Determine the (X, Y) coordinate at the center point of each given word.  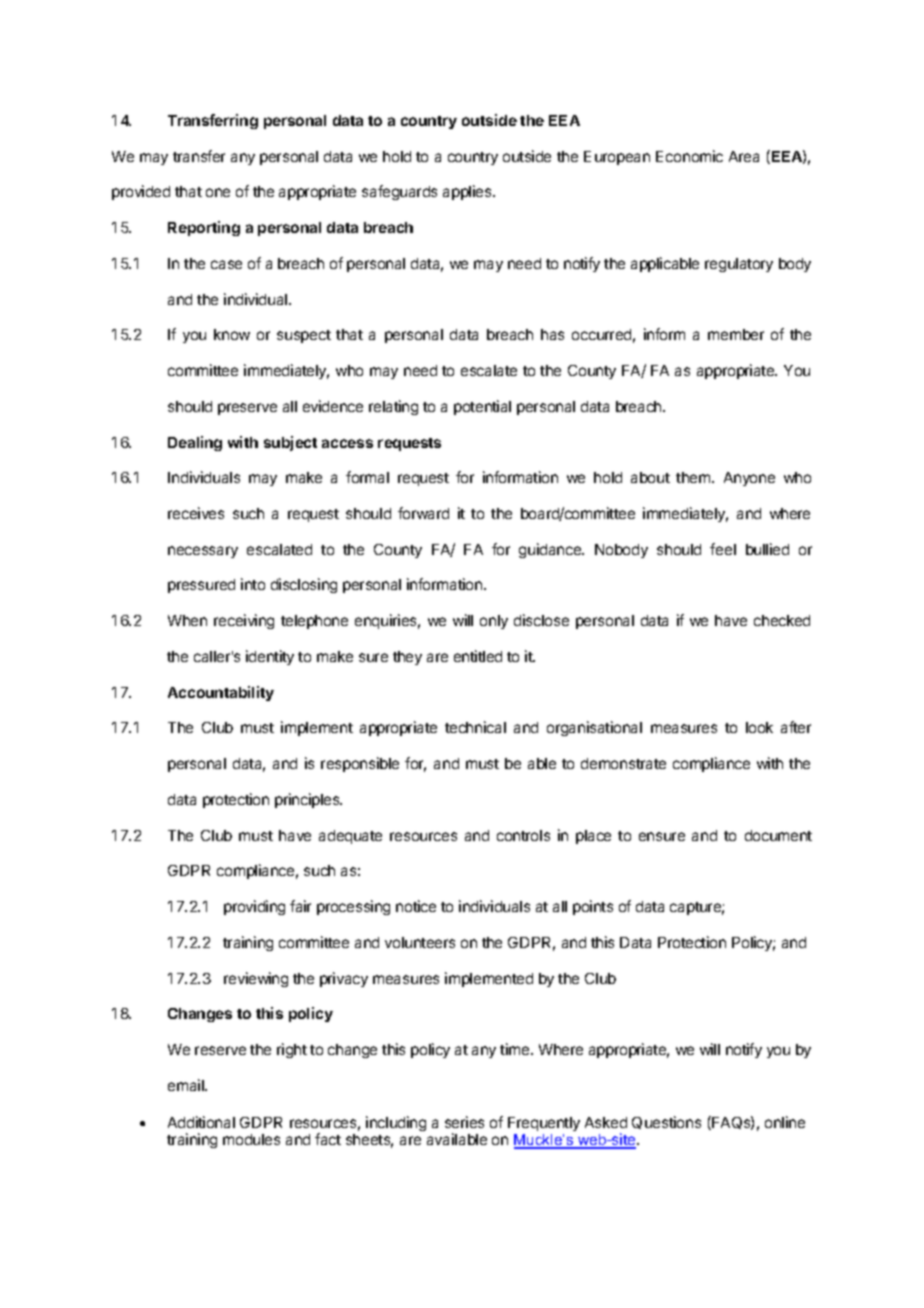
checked (782, 620)
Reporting (204, 228)
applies (468, 192)
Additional (201, 1122)
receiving (244, 621)
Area (744, 156)
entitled (478, 656)
